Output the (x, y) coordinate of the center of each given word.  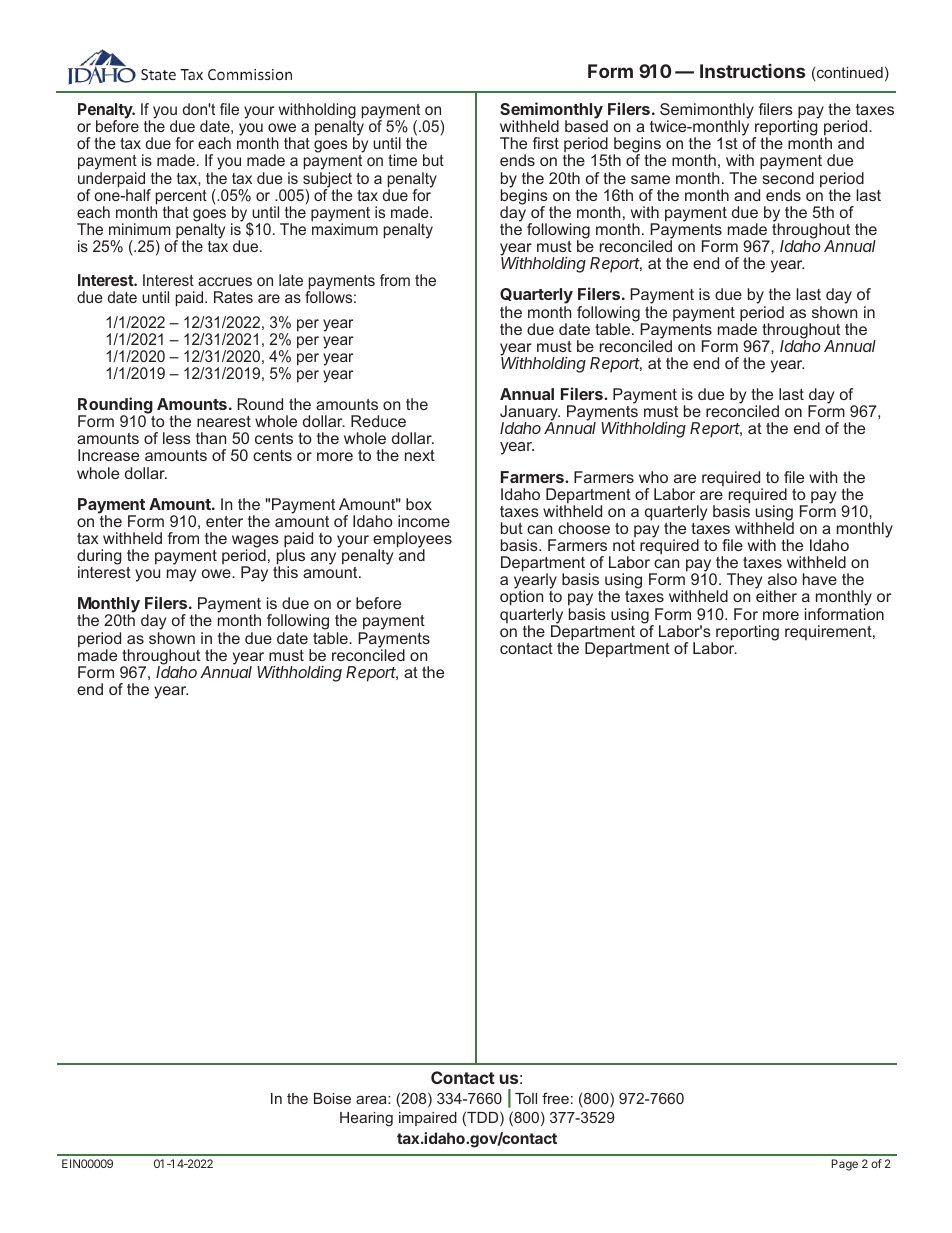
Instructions (752, 71)
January (530, 414)
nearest (224, 421)
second (788, 178)
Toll (526, 1098)
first (546, 143)
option (521, 598)
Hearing (366, 1119)
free (555, 1098)
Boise (332, 1098)
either (776, 596)
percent (181, 198)
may (181, 575)
